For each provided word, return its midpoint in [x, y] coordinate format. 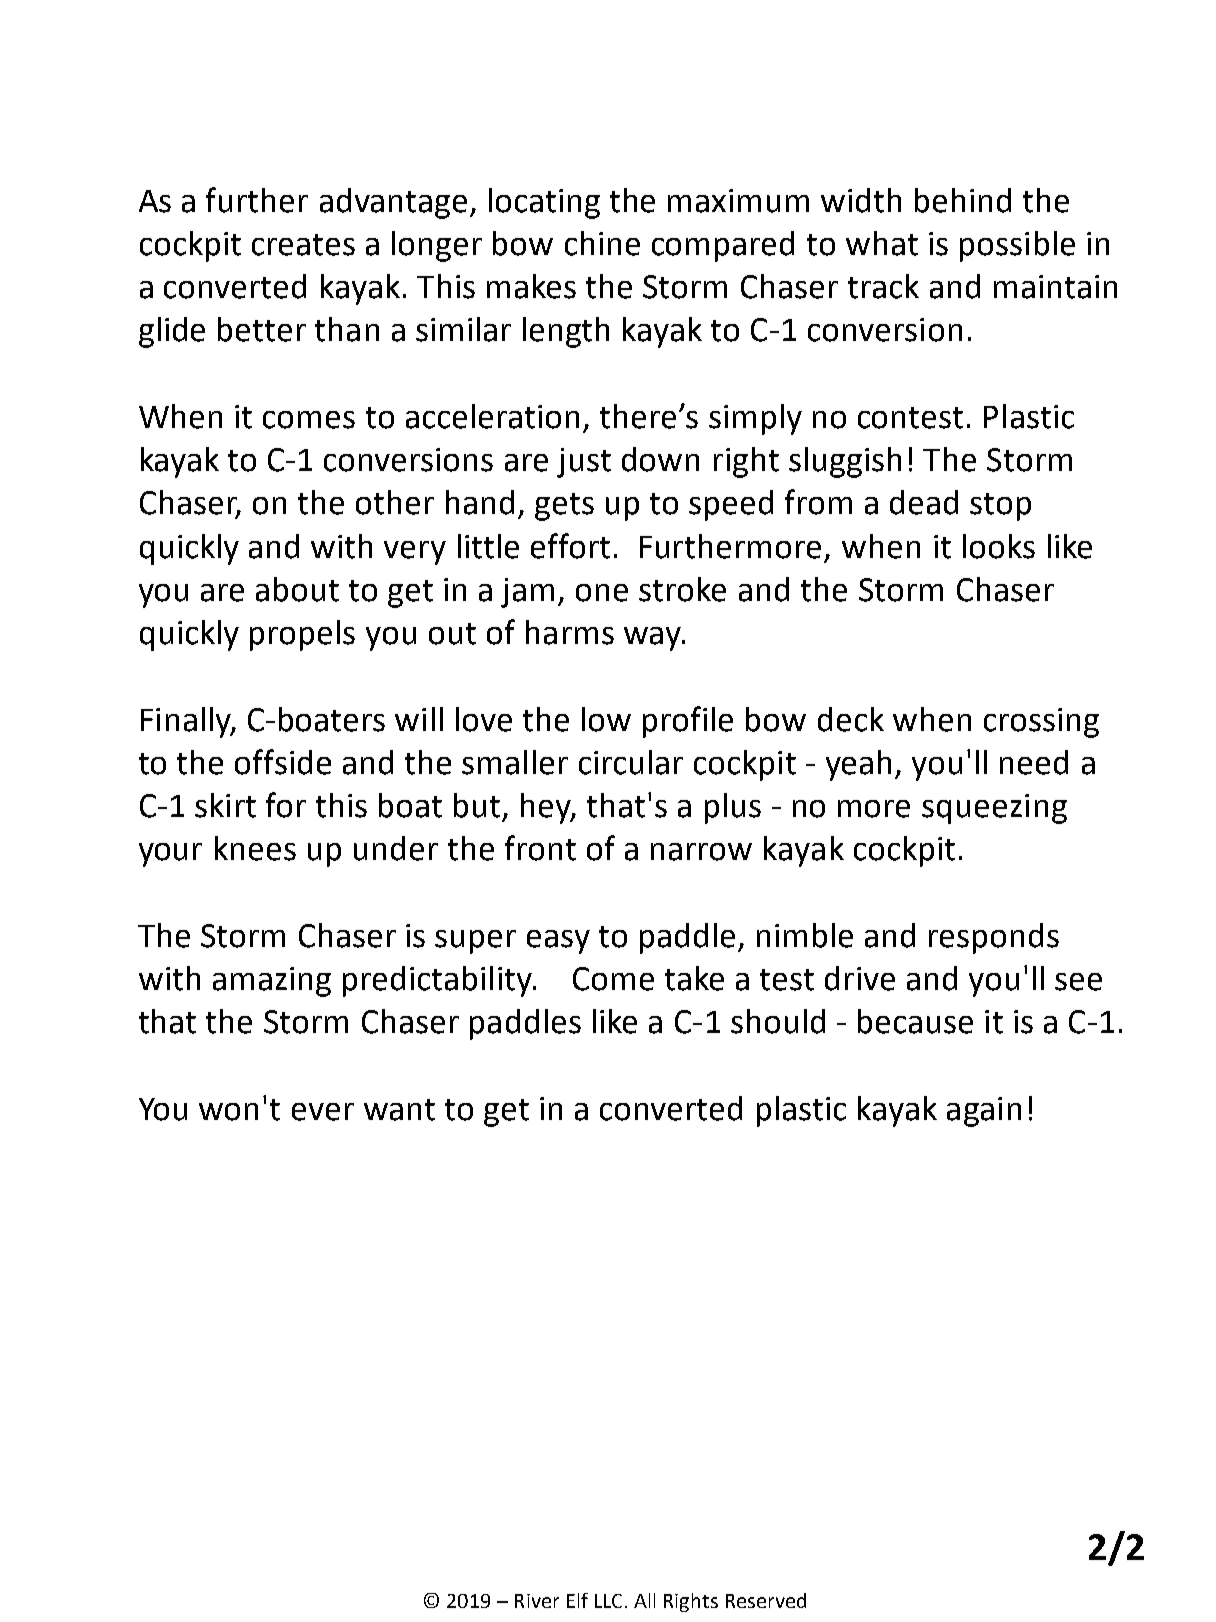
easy [558, 942]
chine [602, 243]
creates [303, 245]
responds [994, 938]
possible [1017, 246]
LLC [608, 1601]
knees [255, 848]
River [537, 1601]
